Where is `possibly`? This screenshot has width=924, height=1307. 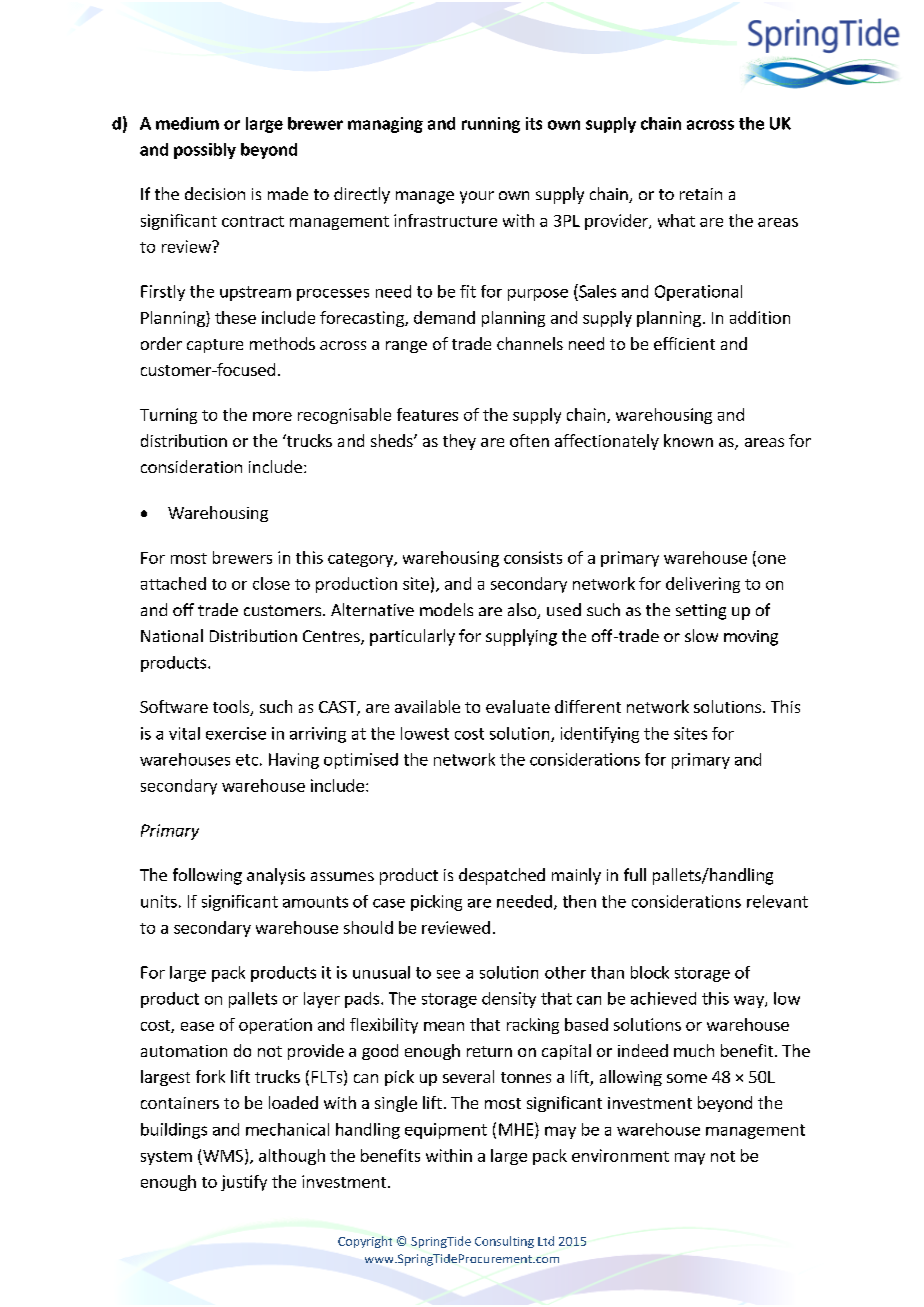
possibly is located at coordinates (205, 151).
